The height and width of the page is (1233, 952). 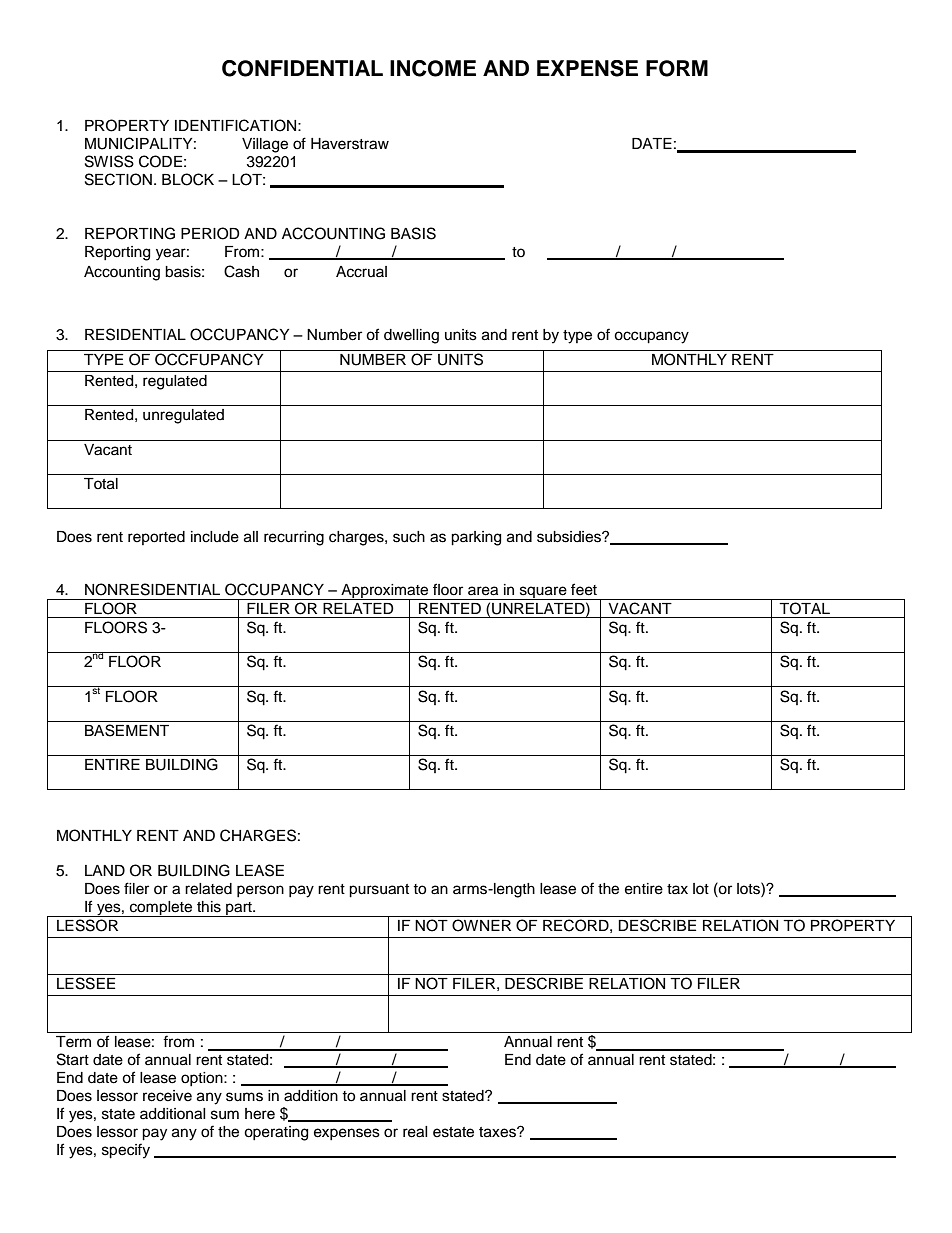 What do you see at coordinates (584, 589) in the page?
I see `feet` at bounding box center [584, 589].
